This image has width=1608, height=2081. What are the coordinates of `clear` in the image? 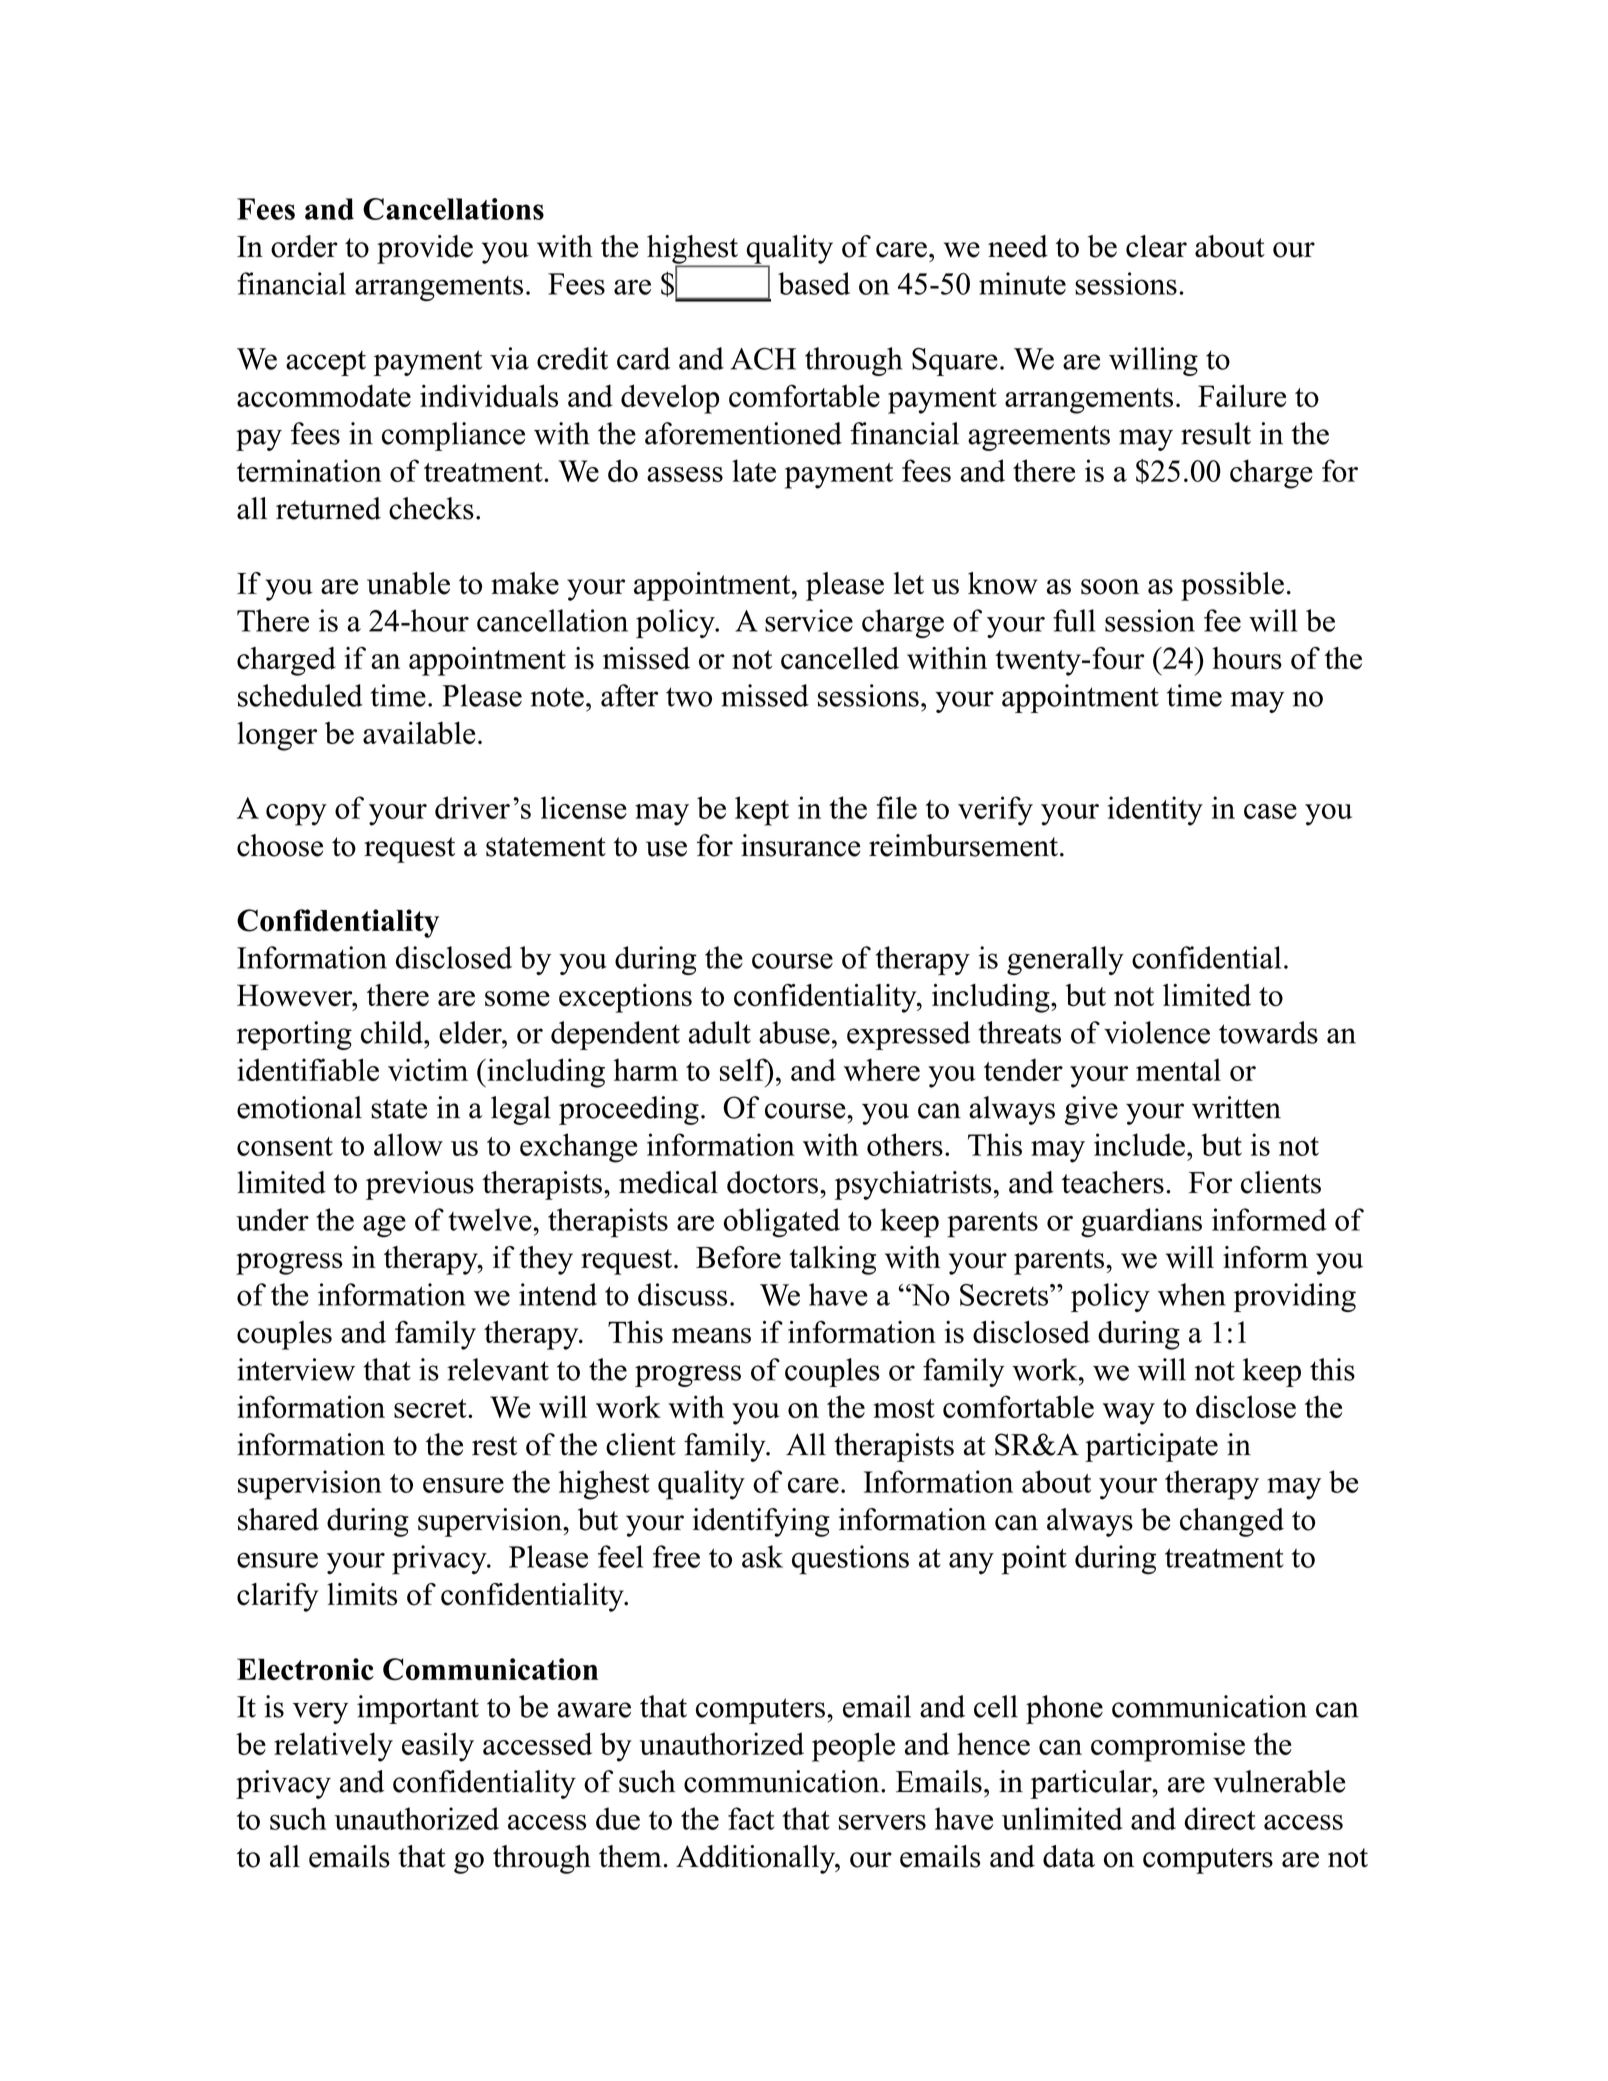 It's located at (1156, 246).
